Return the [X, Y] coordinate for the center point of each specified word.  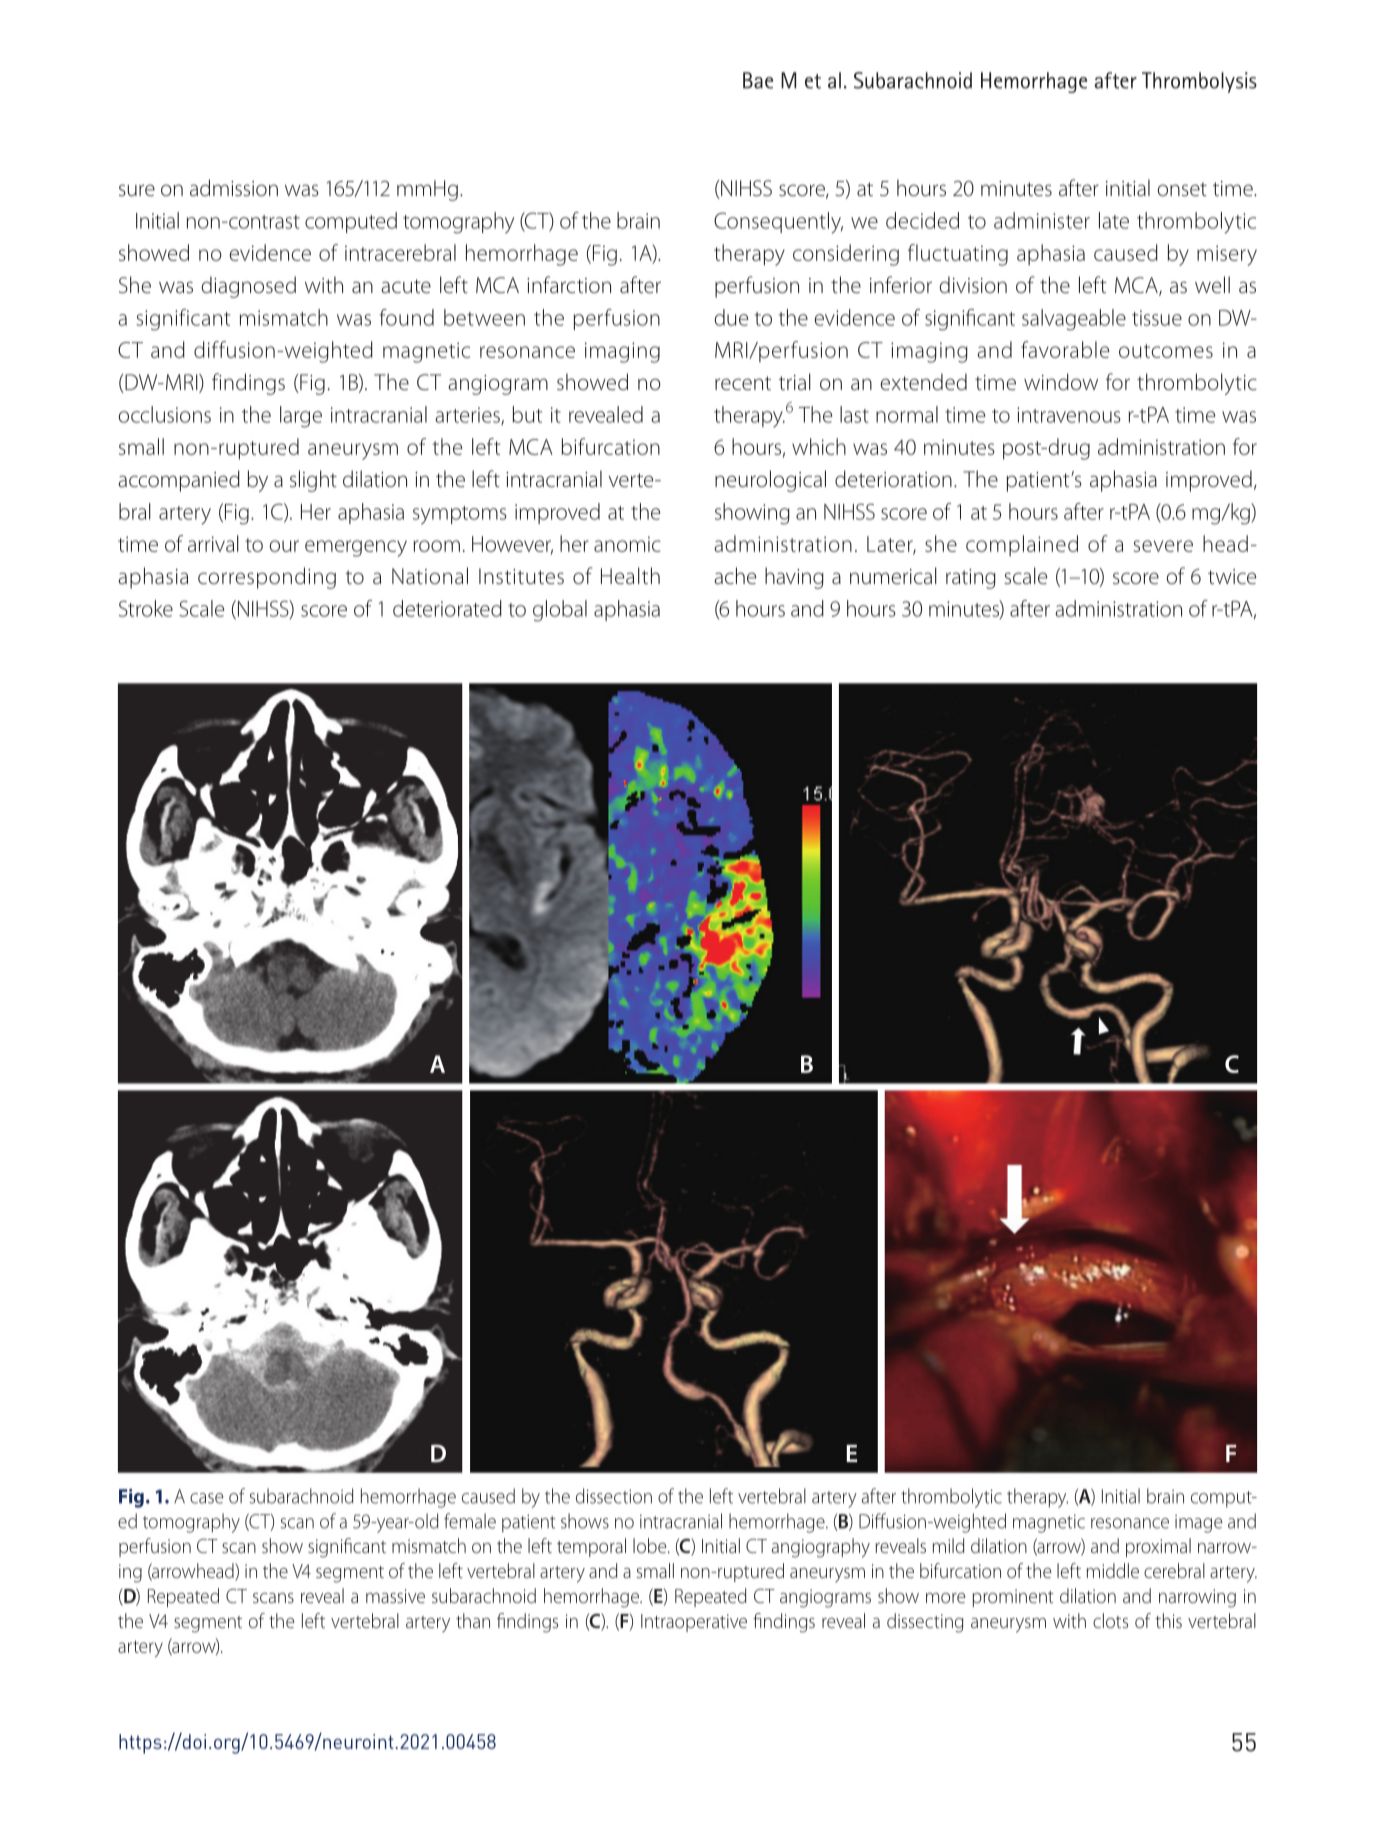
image [1199, 1524]
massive [395, 1596]
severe [1163, 546]
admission [234, 187]
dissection [614, 1496]
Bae [758, 80]
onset [1182, 189]
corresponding [267, 578]
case [207, 1498]
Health [630, 575]
